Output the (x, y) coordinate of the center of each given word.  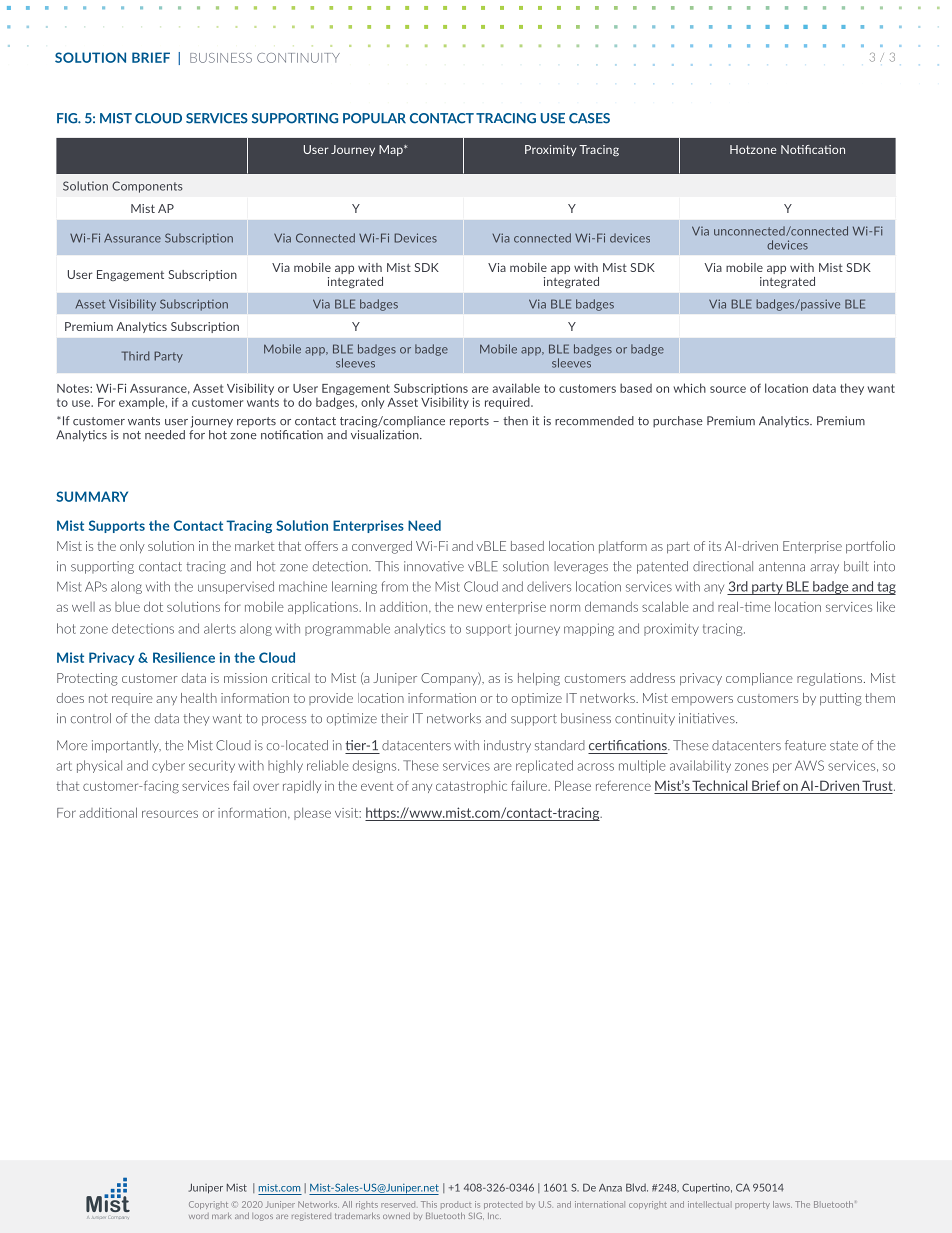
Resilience (184, 657)
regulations (829, 679)
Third (136, 356)
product (456, 1205)
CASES (589, 118)
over (266, 787)
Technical (720, 785)
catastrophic (471, 787)
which (690, 388)
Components (147, 187)
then (515, 421)
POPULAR (374, 118)
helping (539, 679)
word (199, 1216)
